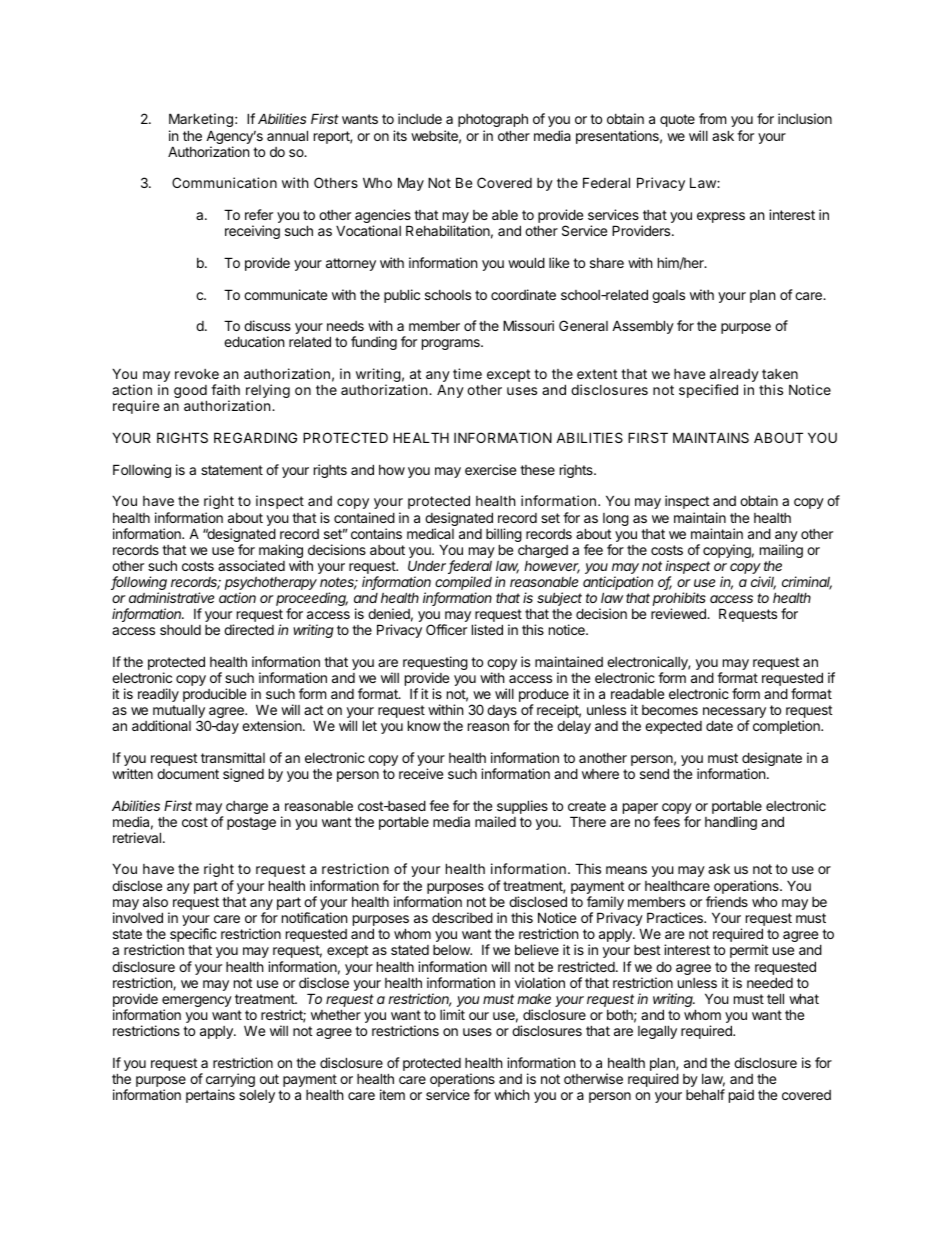 Image resolution: width=952 pixels, height=1233 pixels. Describe the element at coordinates (512, 1094) in the document. I see `which` at that location.
